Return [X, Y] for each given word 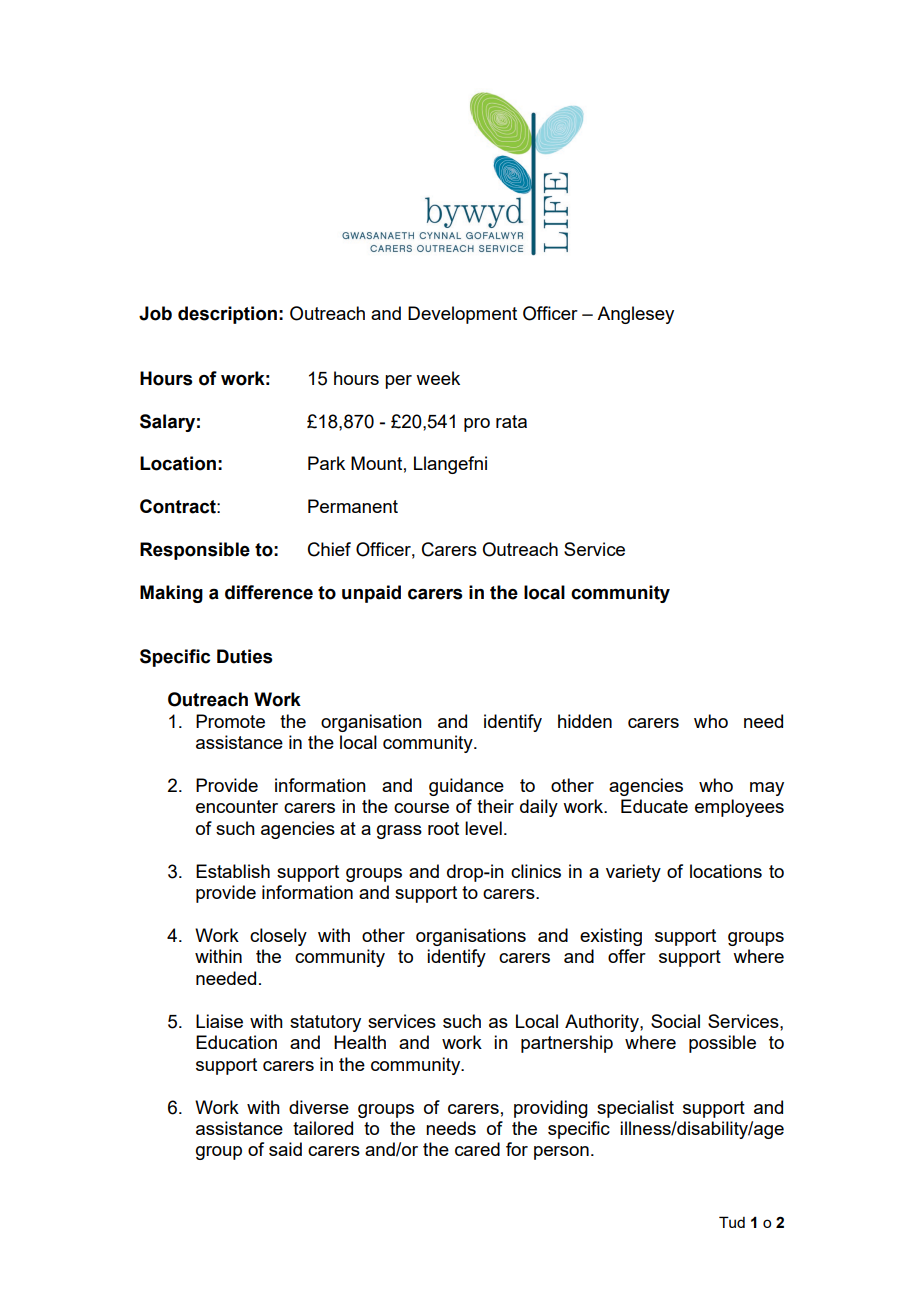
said [285, 1149]
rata [511, 421]
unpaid [371, 594]
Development [462, 315]
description [227, 315]
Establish [233, 871]
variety [633, 873]
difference [269, 592]
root [443, 828]
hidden [585, 721]
